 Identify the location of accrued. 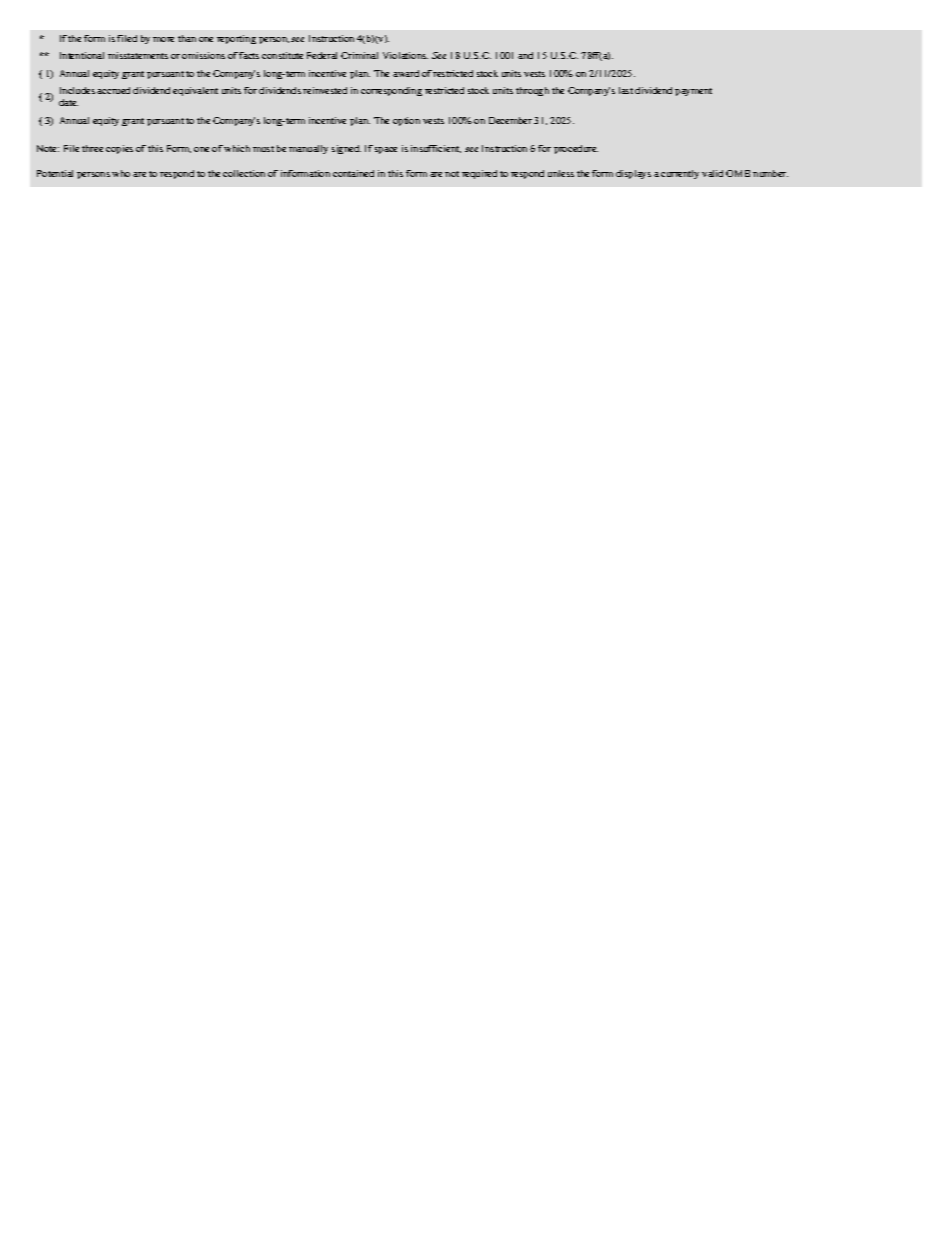
(113, 90).
